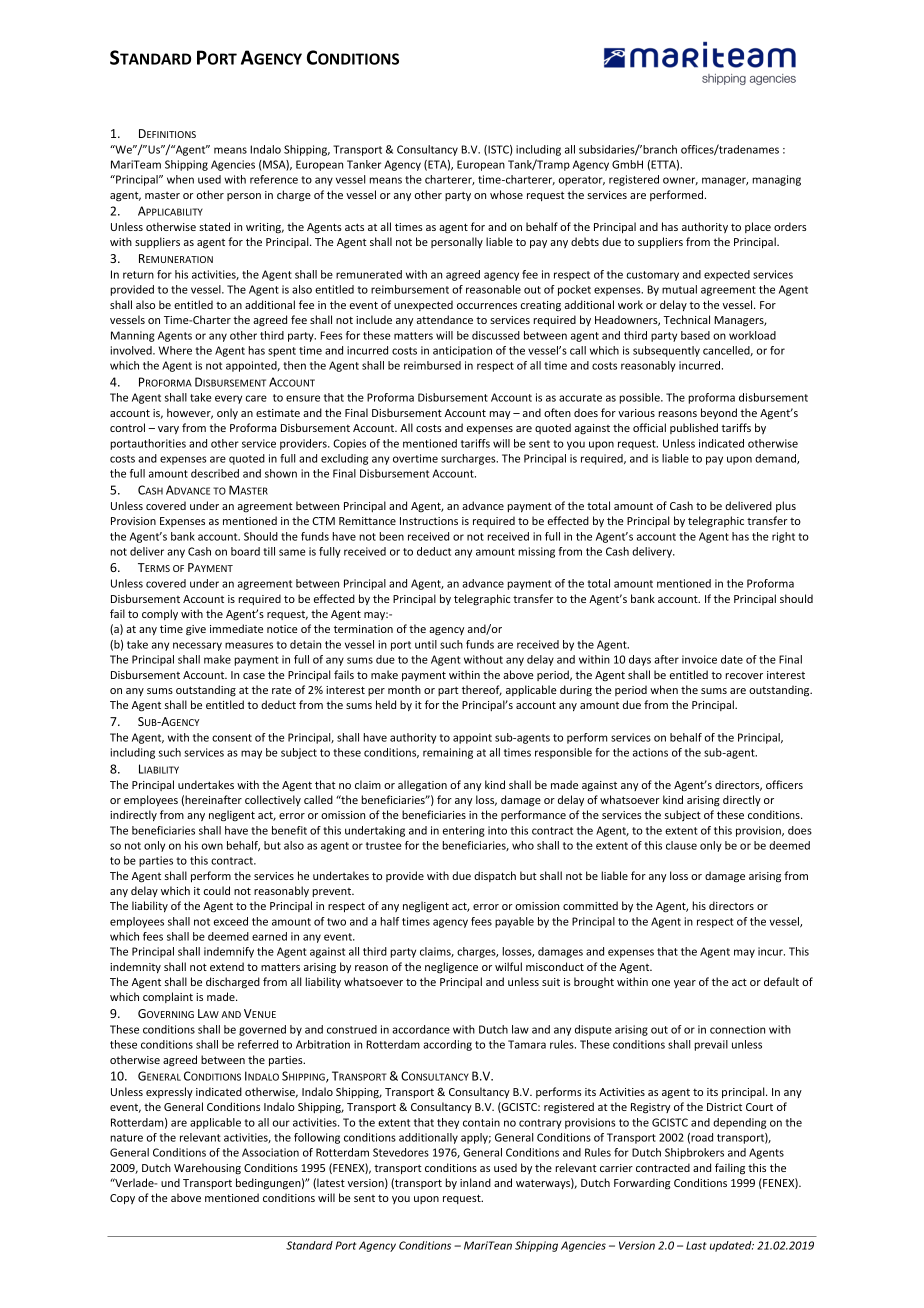 The height and width of the image is (1308, 924). I want to click on dispatch, so click(495, 876).
